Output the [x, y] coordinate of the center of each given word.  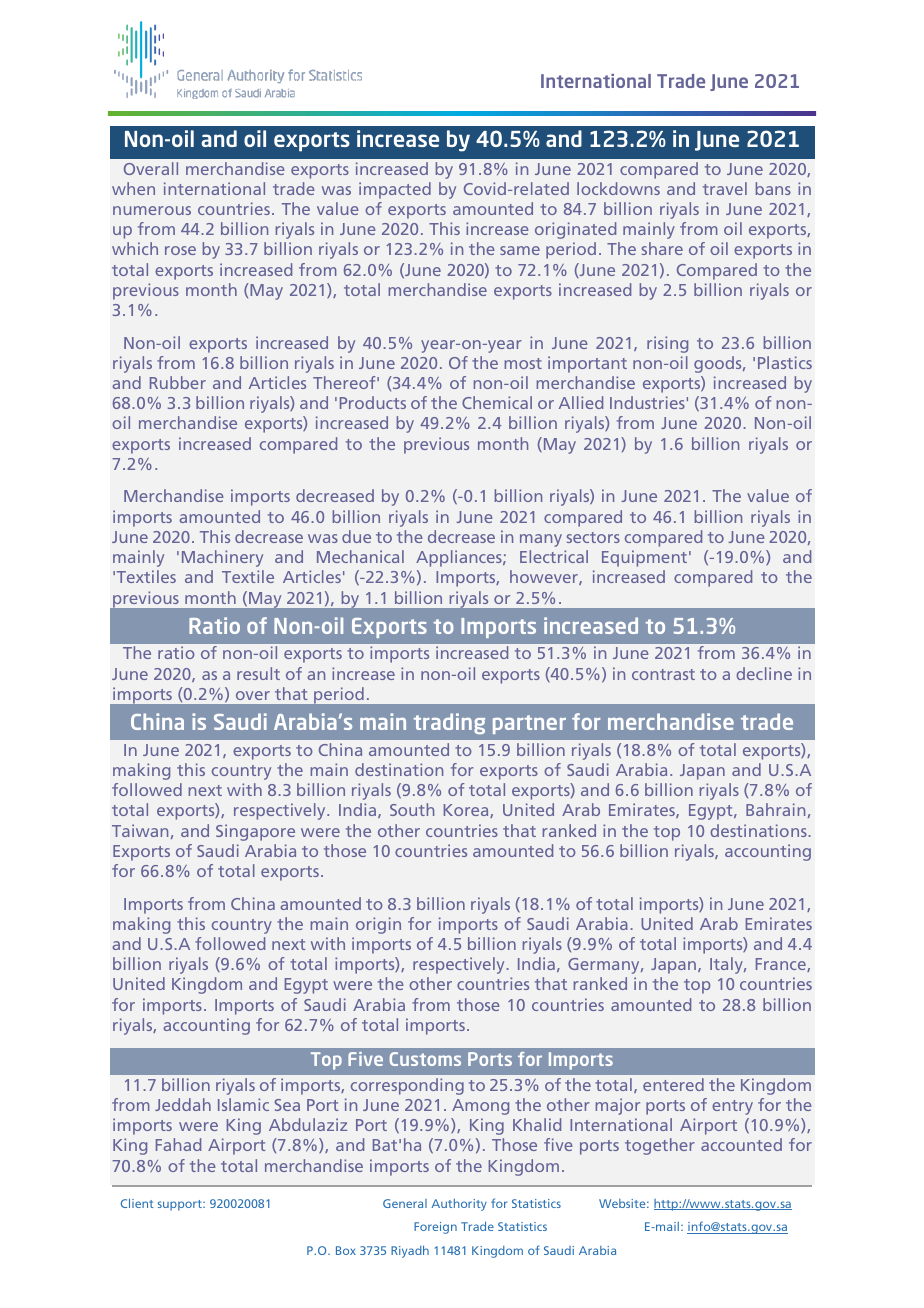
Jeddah [183, 1104]
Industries [647, 402]
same [520, 250]
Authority [459, 1205]
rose [180, 250]
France [782, 965]
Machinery [222, 558]
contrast [663, 674]
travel [725, 188]
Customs [425, 1059]
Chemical [497, 402]
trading [449, 723]
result [258, 673]
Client [137, 1203]
